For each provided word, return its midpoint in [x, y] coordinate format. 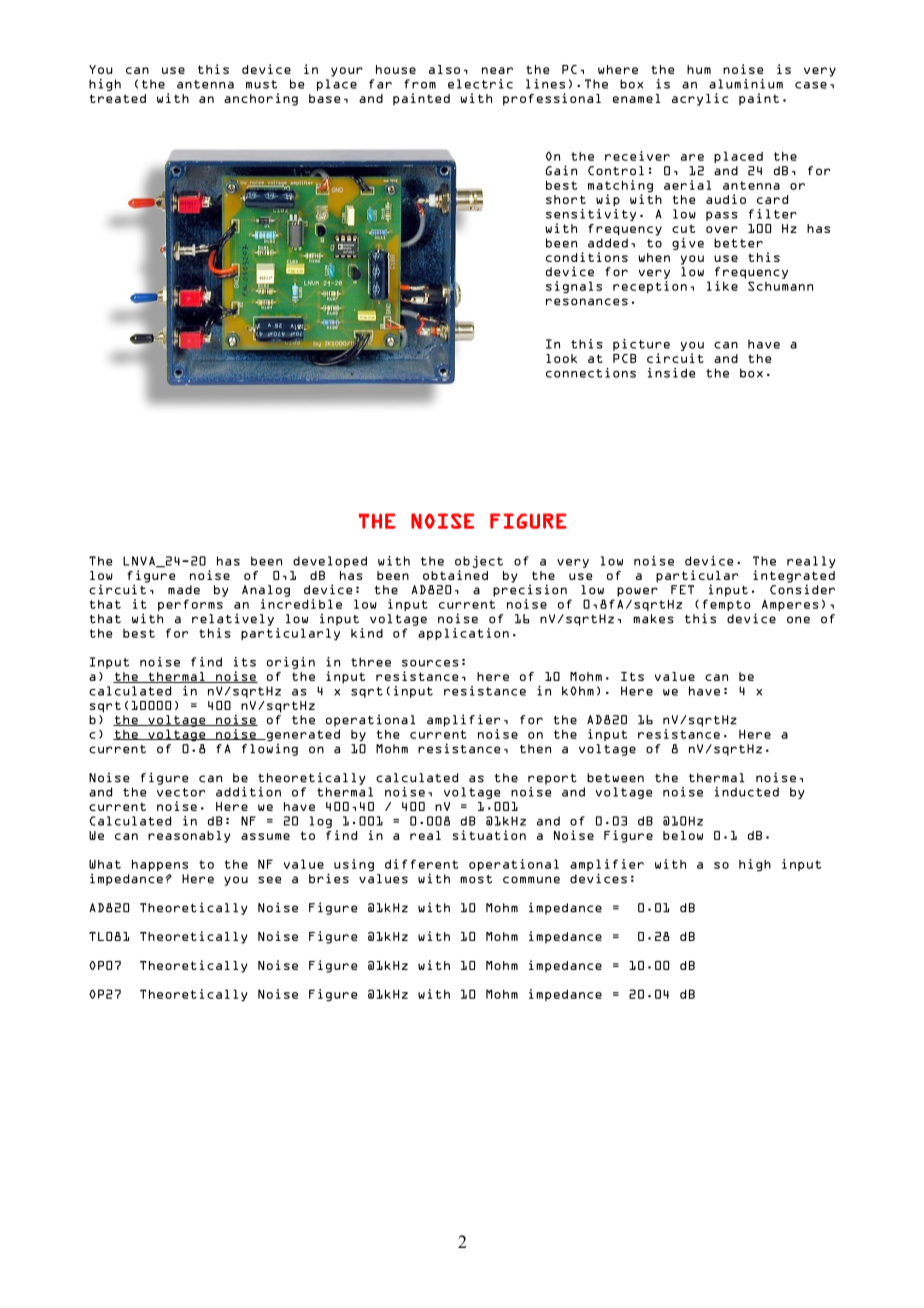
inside [671, 373]
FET [682, 590]
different [421, 864]
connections [591, 373]
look [561, 358]
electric [480, 84]
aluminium [746, 84]
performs [190, 605]
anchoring [261, 99]
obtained [455, 575]
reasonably [189, 837]
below [683, 835]
